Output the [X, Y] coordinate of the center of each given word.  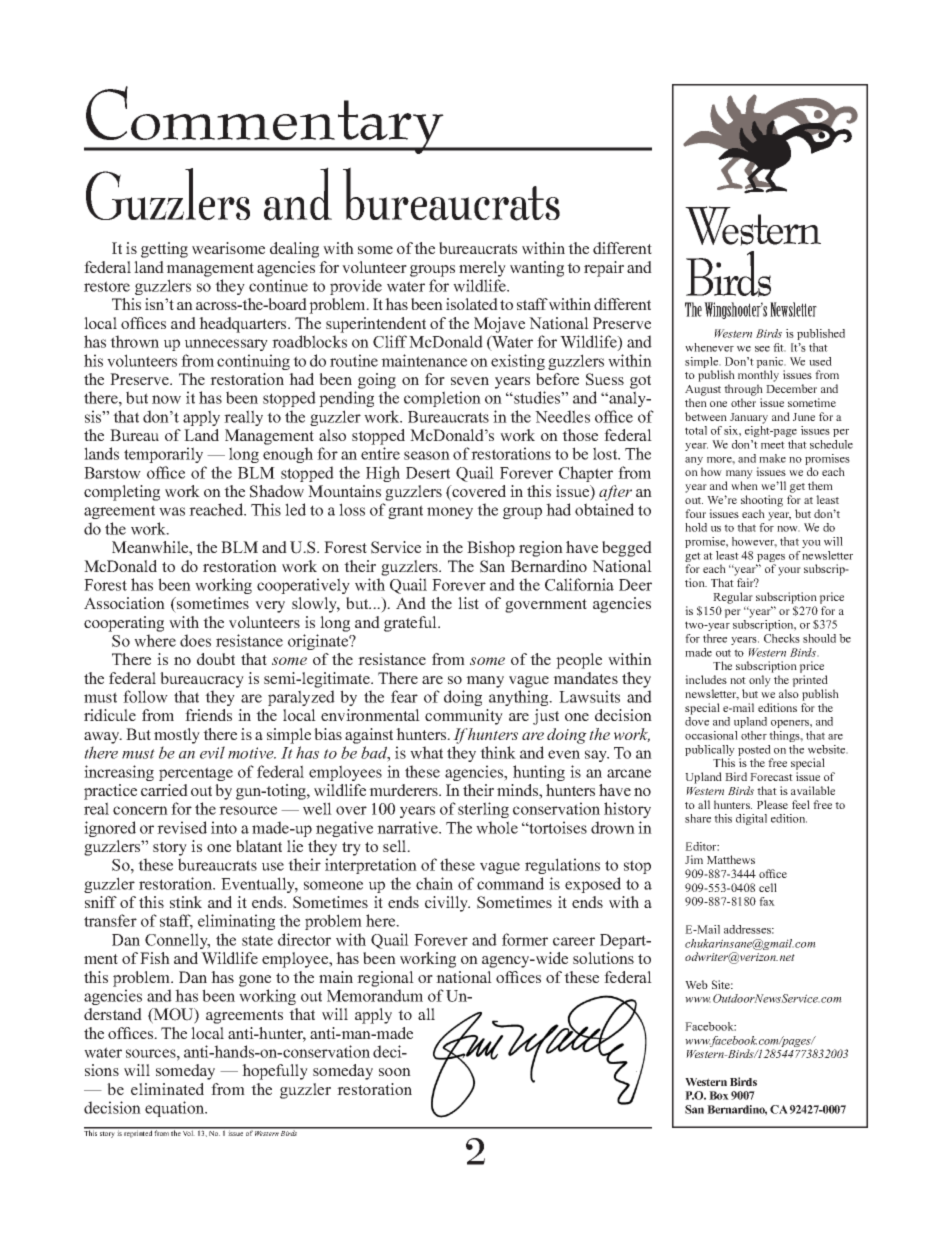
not [738, 680]
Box [719, 1095]
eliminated [167, 1089]
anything [520, 698]
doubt [216, 659]
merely [482, 269]
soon [395, 1072]
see [762, 349]
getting [164, 250]
